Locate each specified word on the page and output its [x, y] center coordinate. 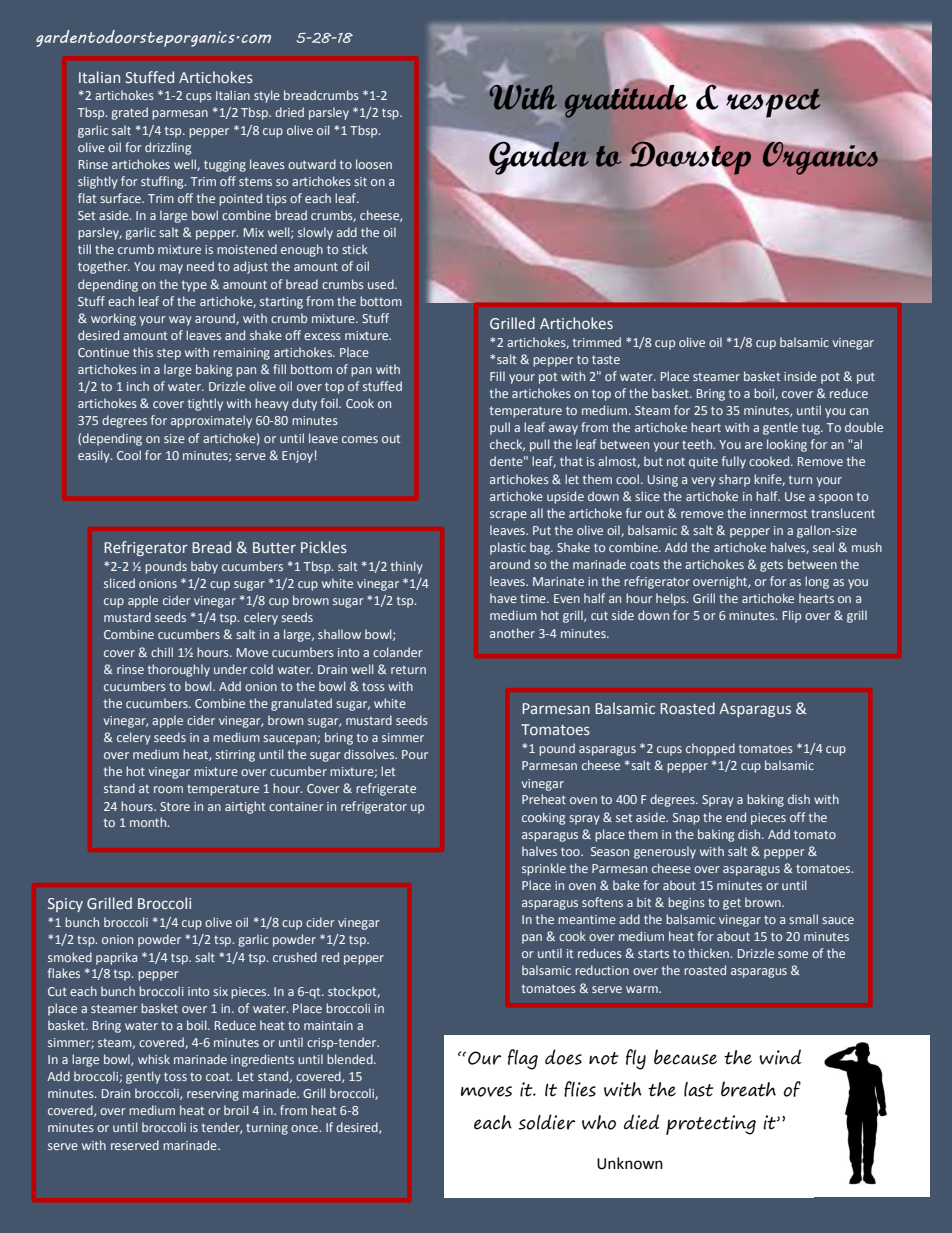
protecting [711, 1125]
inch [138, 386]
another [512, 633]
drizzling [168, 148]
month [149, 822]
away [563, 430]
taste [606, 359]
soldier [547, 1122]
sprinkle [544, 869]
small [803, 919]
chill [162, 652]
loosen [374, 164]
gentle [780, 428]
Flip [792, 616]
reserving [213, 1095]
